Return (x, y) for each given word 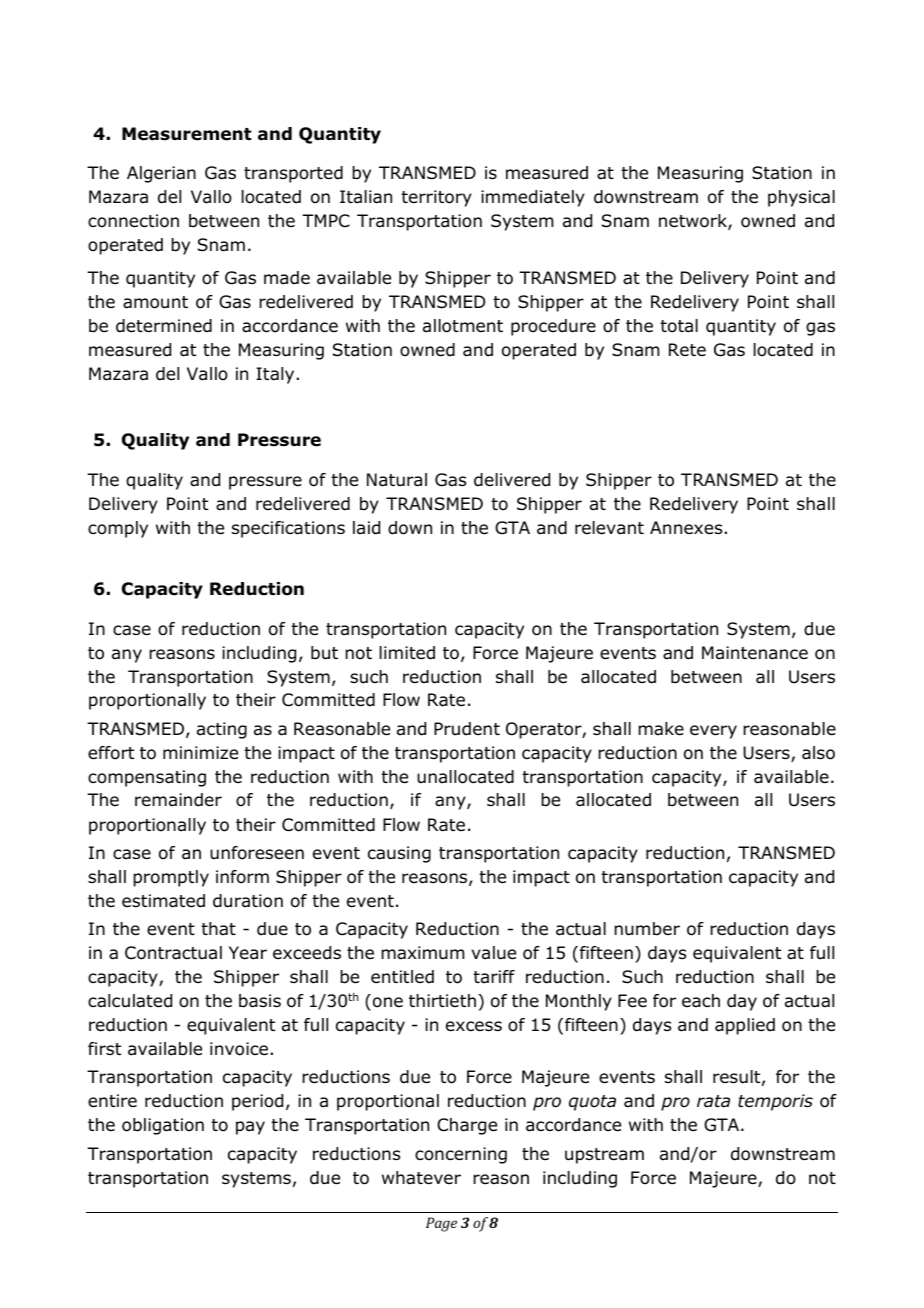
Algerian (161, 174)
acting (222, 730)
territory (436, 198)
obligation (163, 1126)
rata (713, 1101)
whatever (421, 1178)
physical (801, 198)
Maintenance (755, 653)
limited (407, 653)
